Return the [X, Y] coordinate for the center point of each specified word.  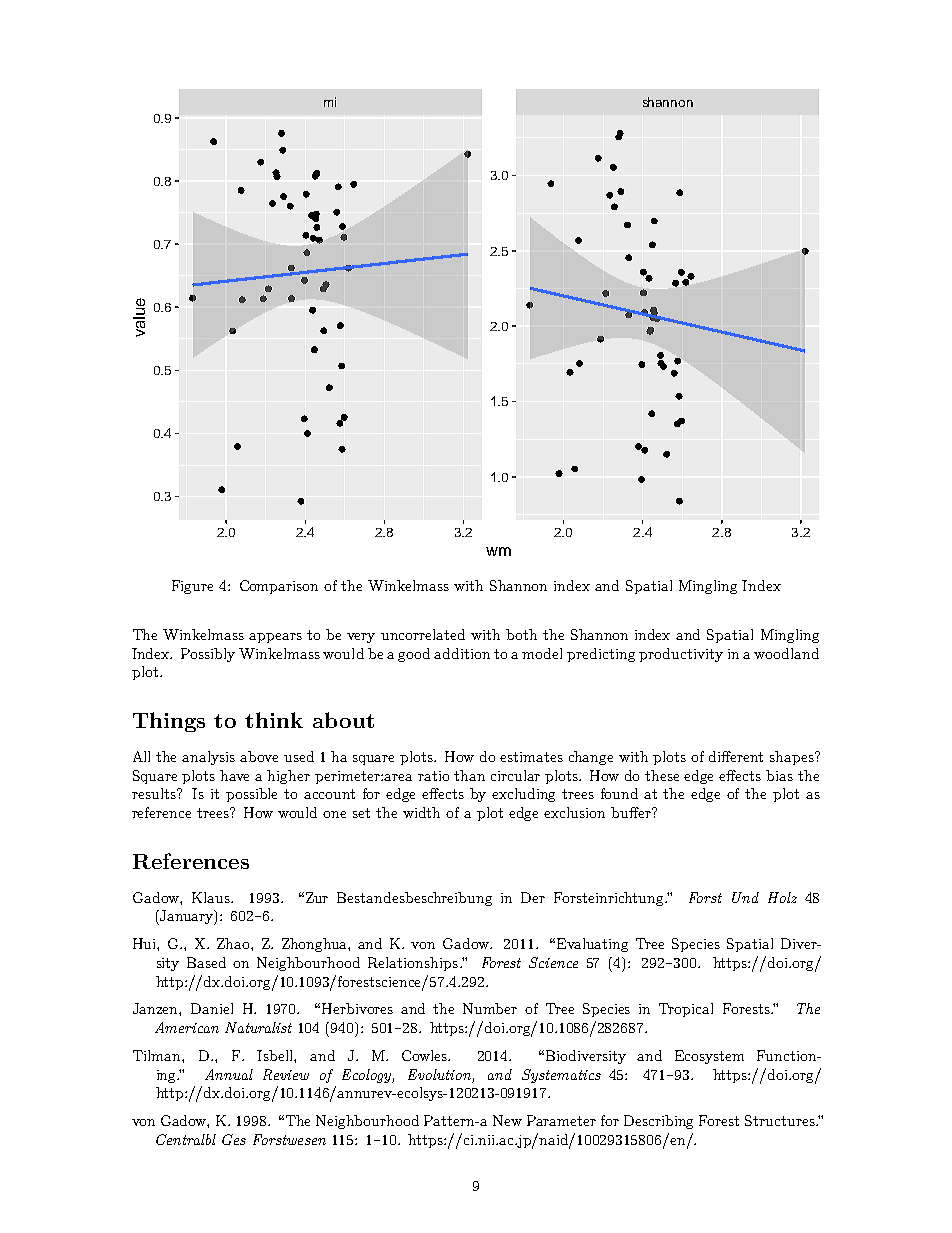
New [507, 1120]
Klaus [212, 897]
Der [533, 897]
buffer [632, 812]
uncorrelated [423, 634]
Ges [234, 1139]
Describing [658, 1122]
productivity [681, 655]
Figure [192, 587]
